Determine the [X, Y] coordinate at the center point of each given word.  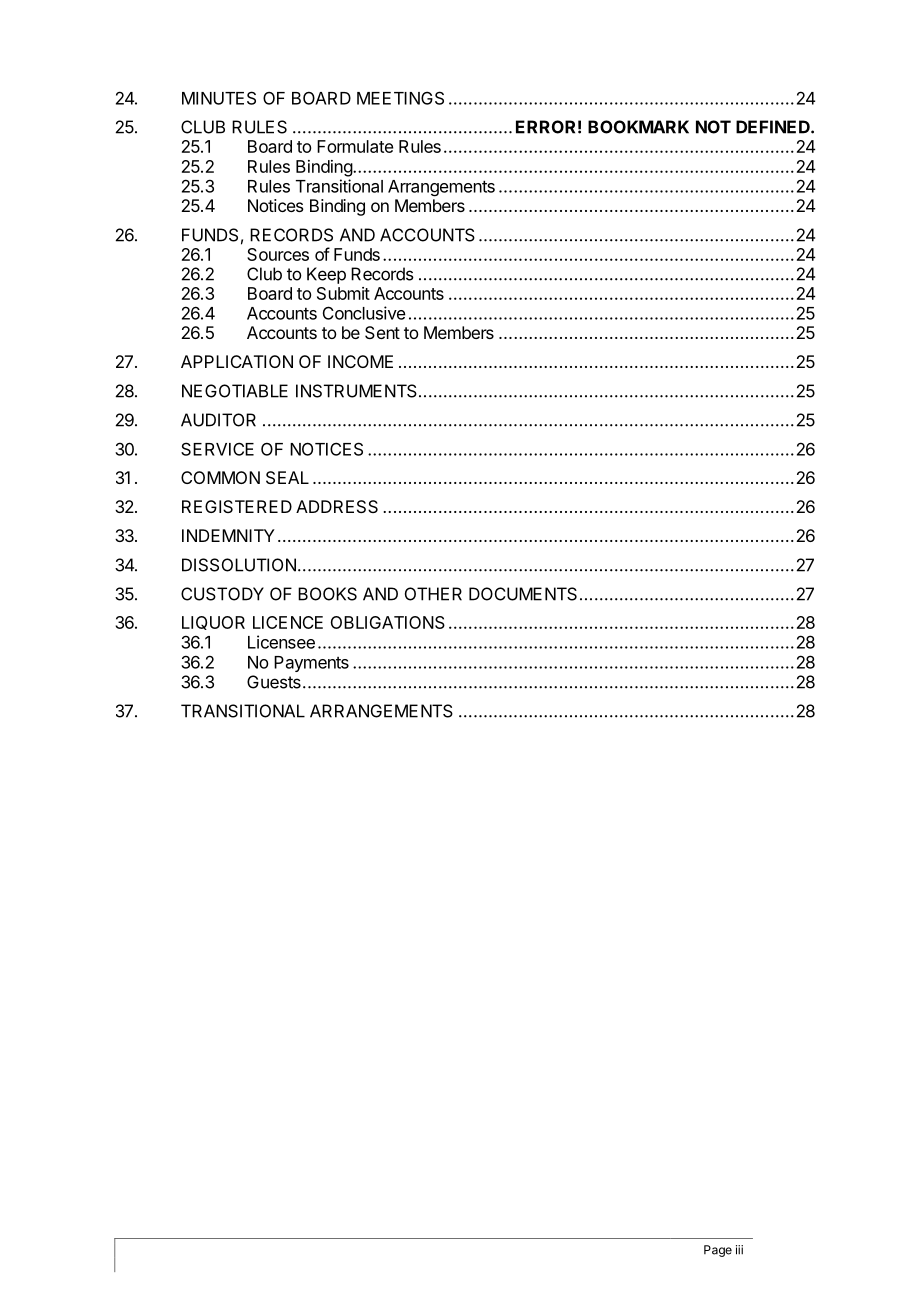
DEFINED [774, 127]
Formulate [355, 146]
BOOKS [327, 594]
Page [718, 1251]
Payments [311, 664]
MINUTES [219, 98]
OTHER [433, 594]
